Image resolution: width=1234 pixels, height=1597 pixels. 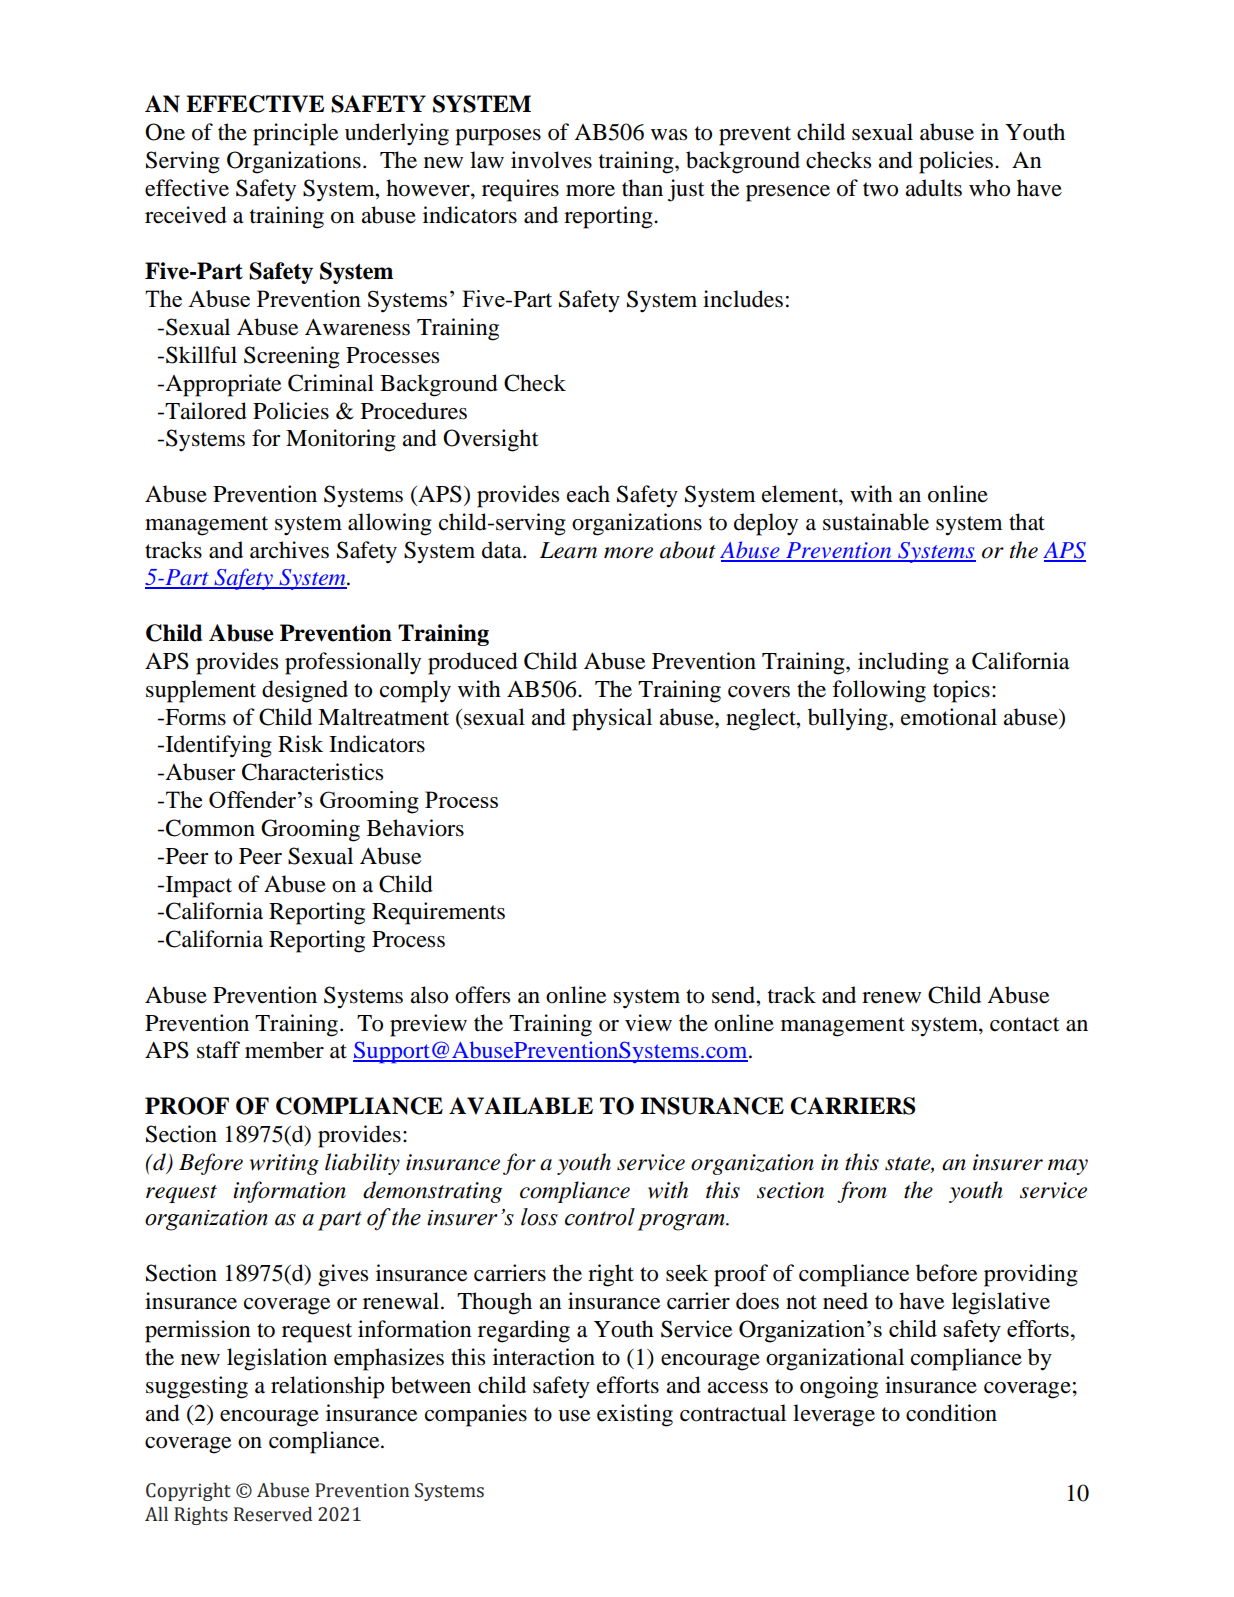 I want to click on contact, so click(x=1025, y=1024).
